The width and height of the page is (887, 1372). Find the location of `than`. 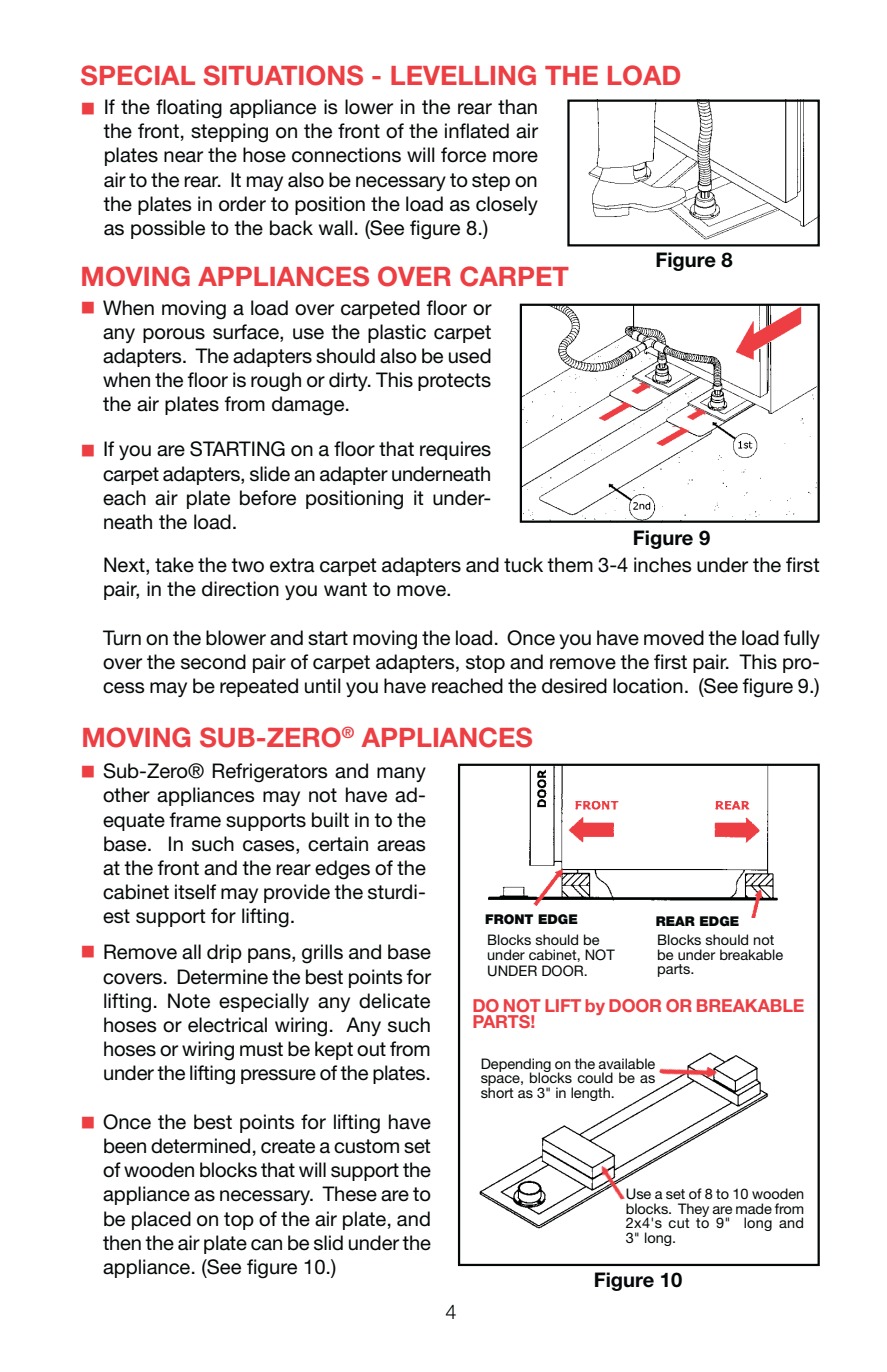

than is located at coordinates (517, 107).
